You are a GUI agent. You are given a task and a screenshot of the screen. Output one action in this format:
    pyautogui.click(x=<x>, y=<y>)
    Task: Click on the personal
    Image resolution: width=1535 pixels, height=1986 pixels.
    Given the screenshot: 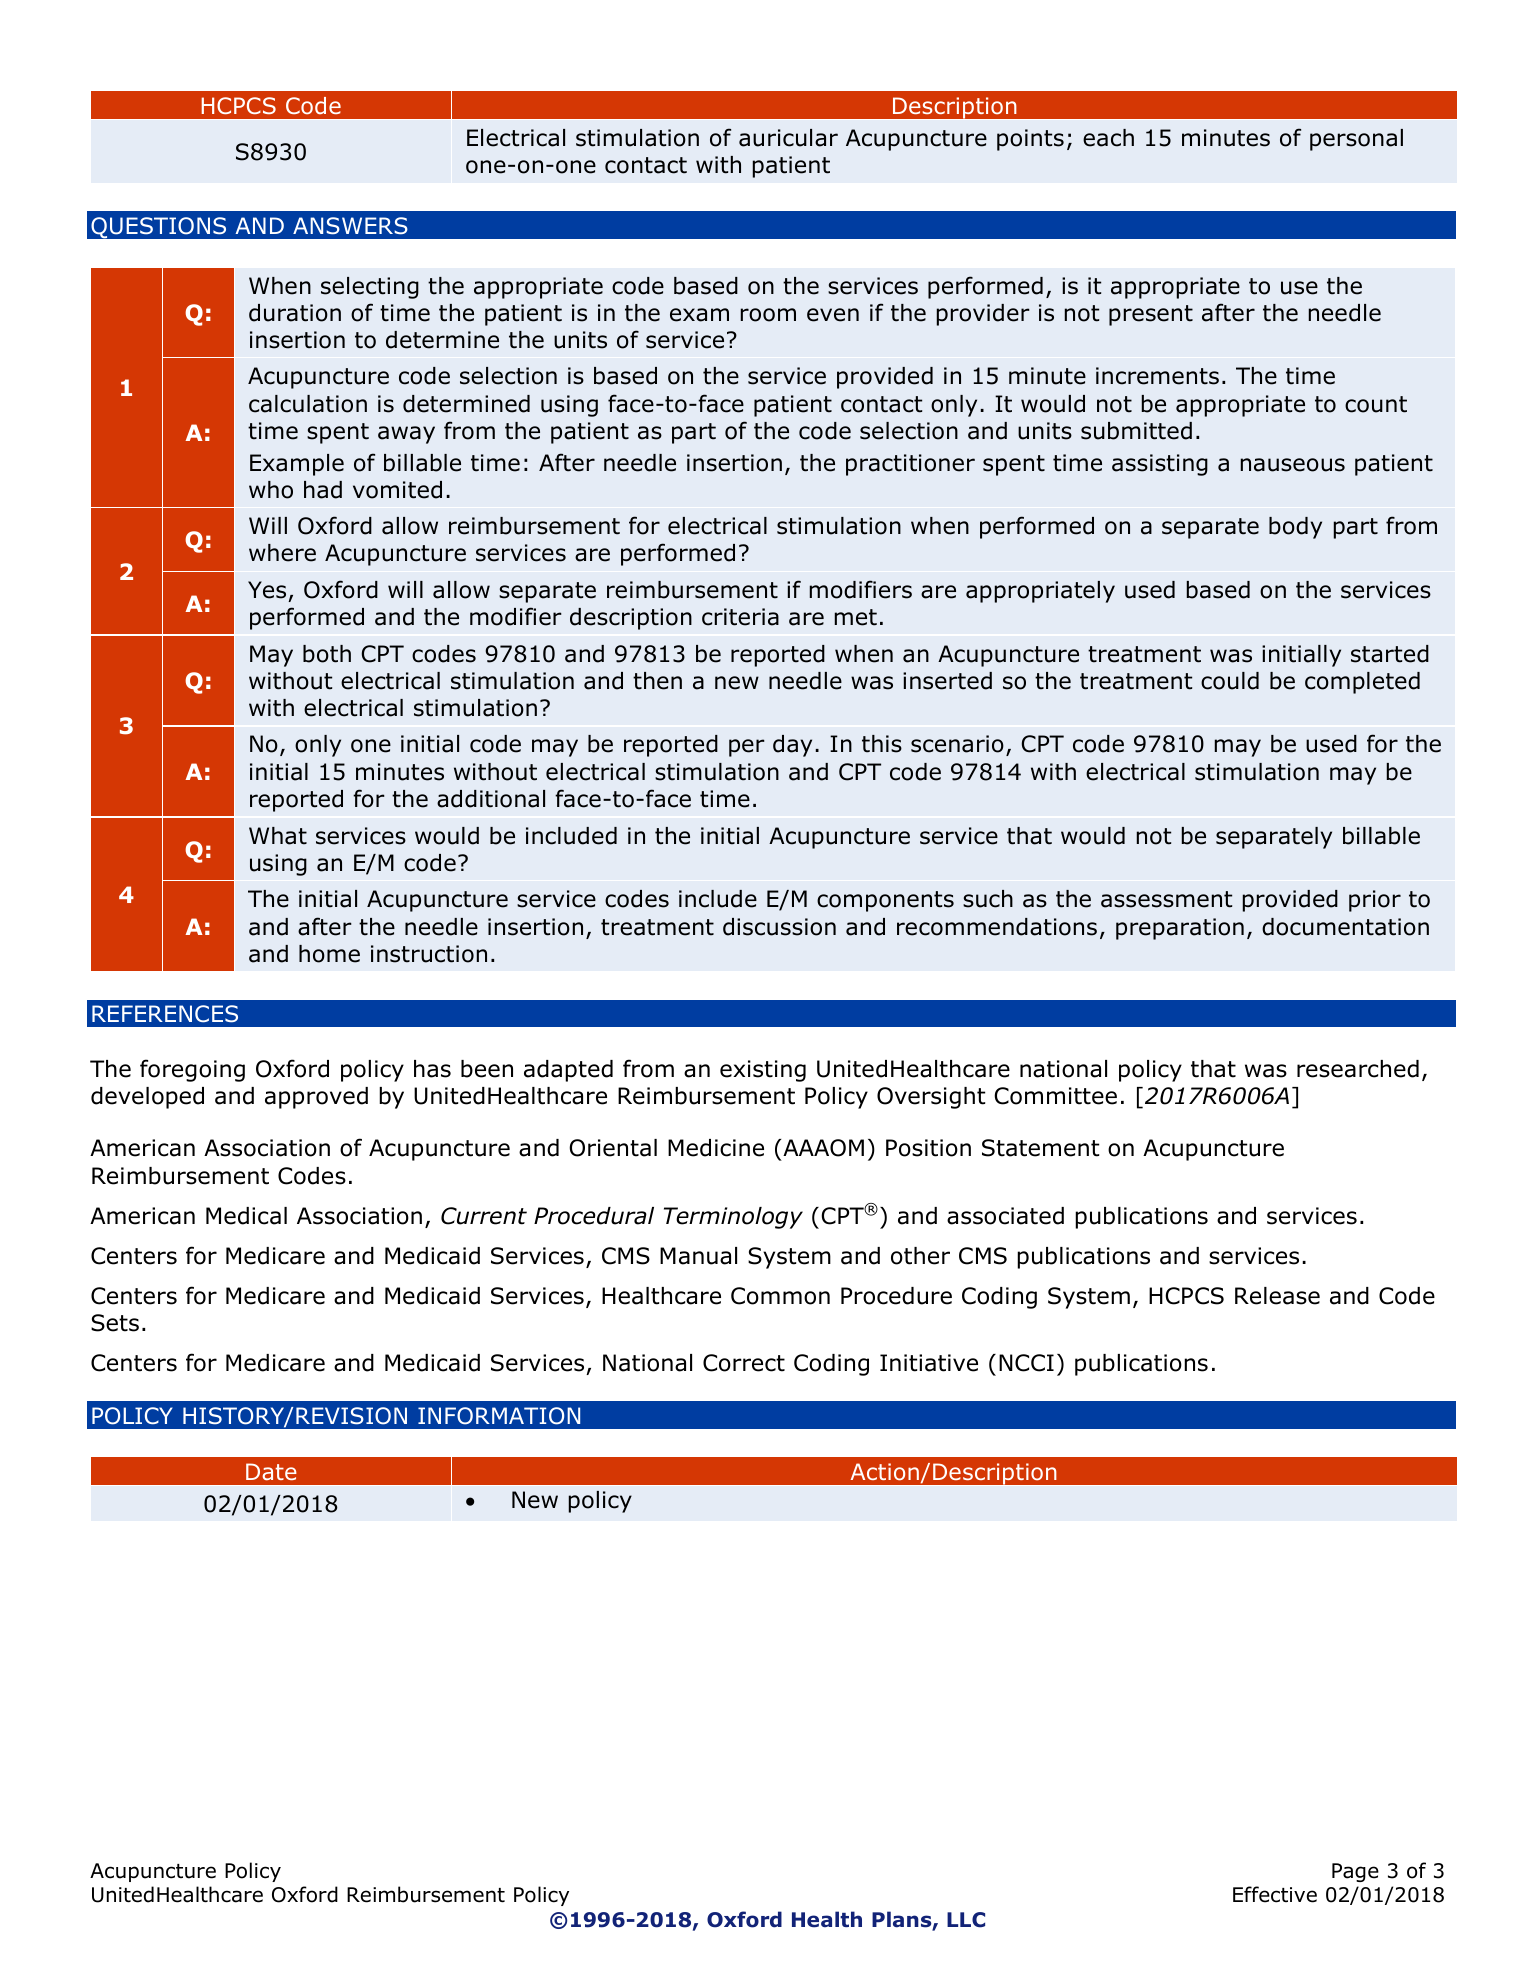 What is the action you would take?
    pyautogui.click(x=1356, y=140)
